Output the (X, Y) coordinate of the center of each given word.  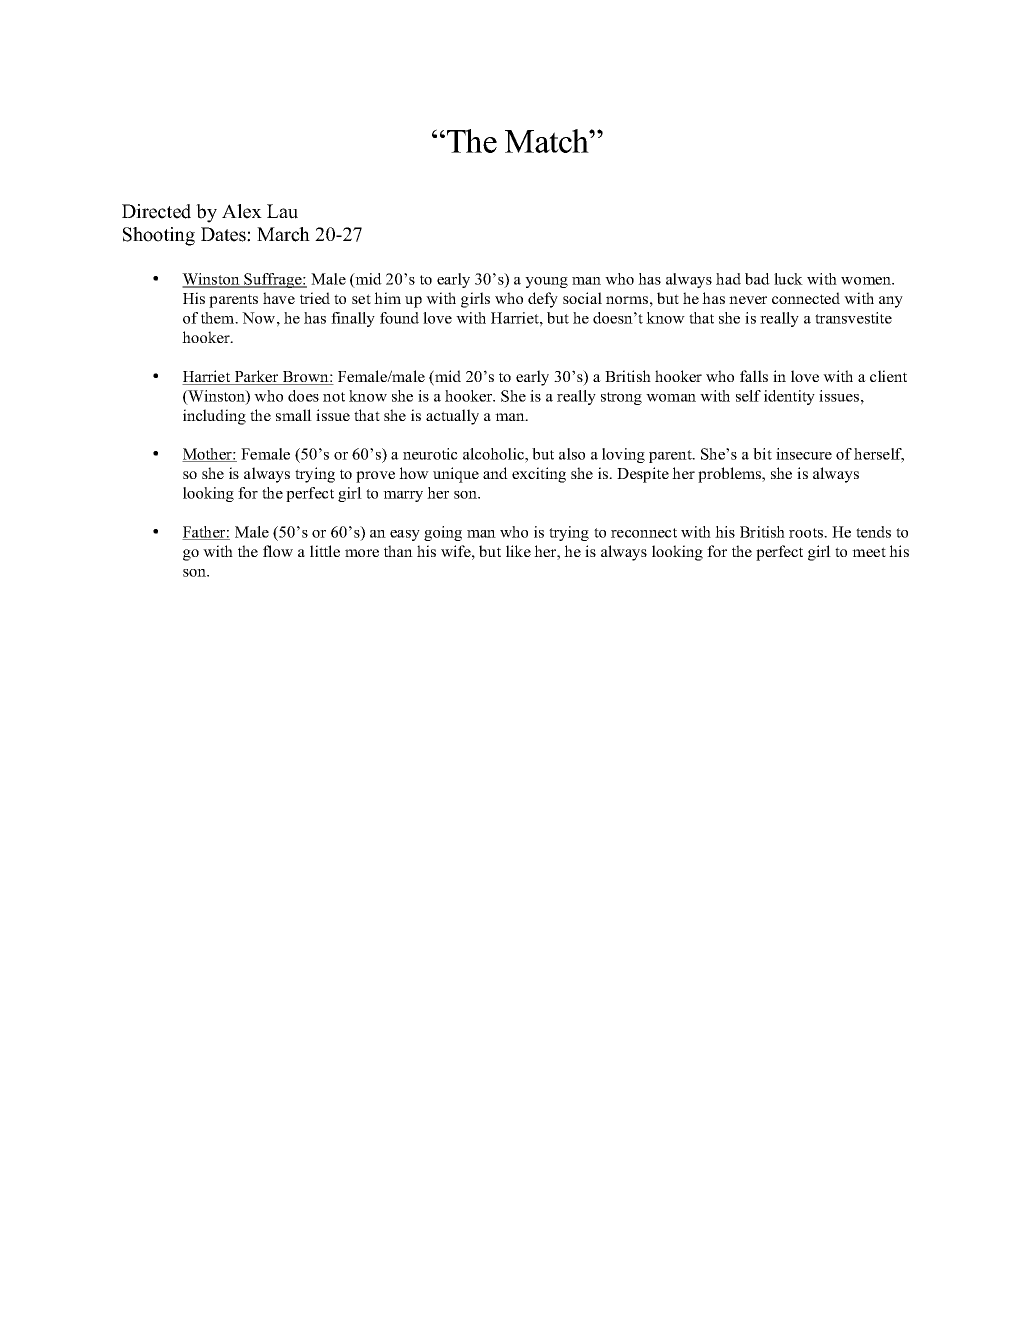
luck (788, 279)
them (219, 318)
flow (278, 551)
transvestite (853, 318)
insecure (804, 454)
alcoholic (494, 454)
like (518, 551)
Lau (282, 211)
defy (543, 300)
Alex (242, 211)
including (214, 417)
